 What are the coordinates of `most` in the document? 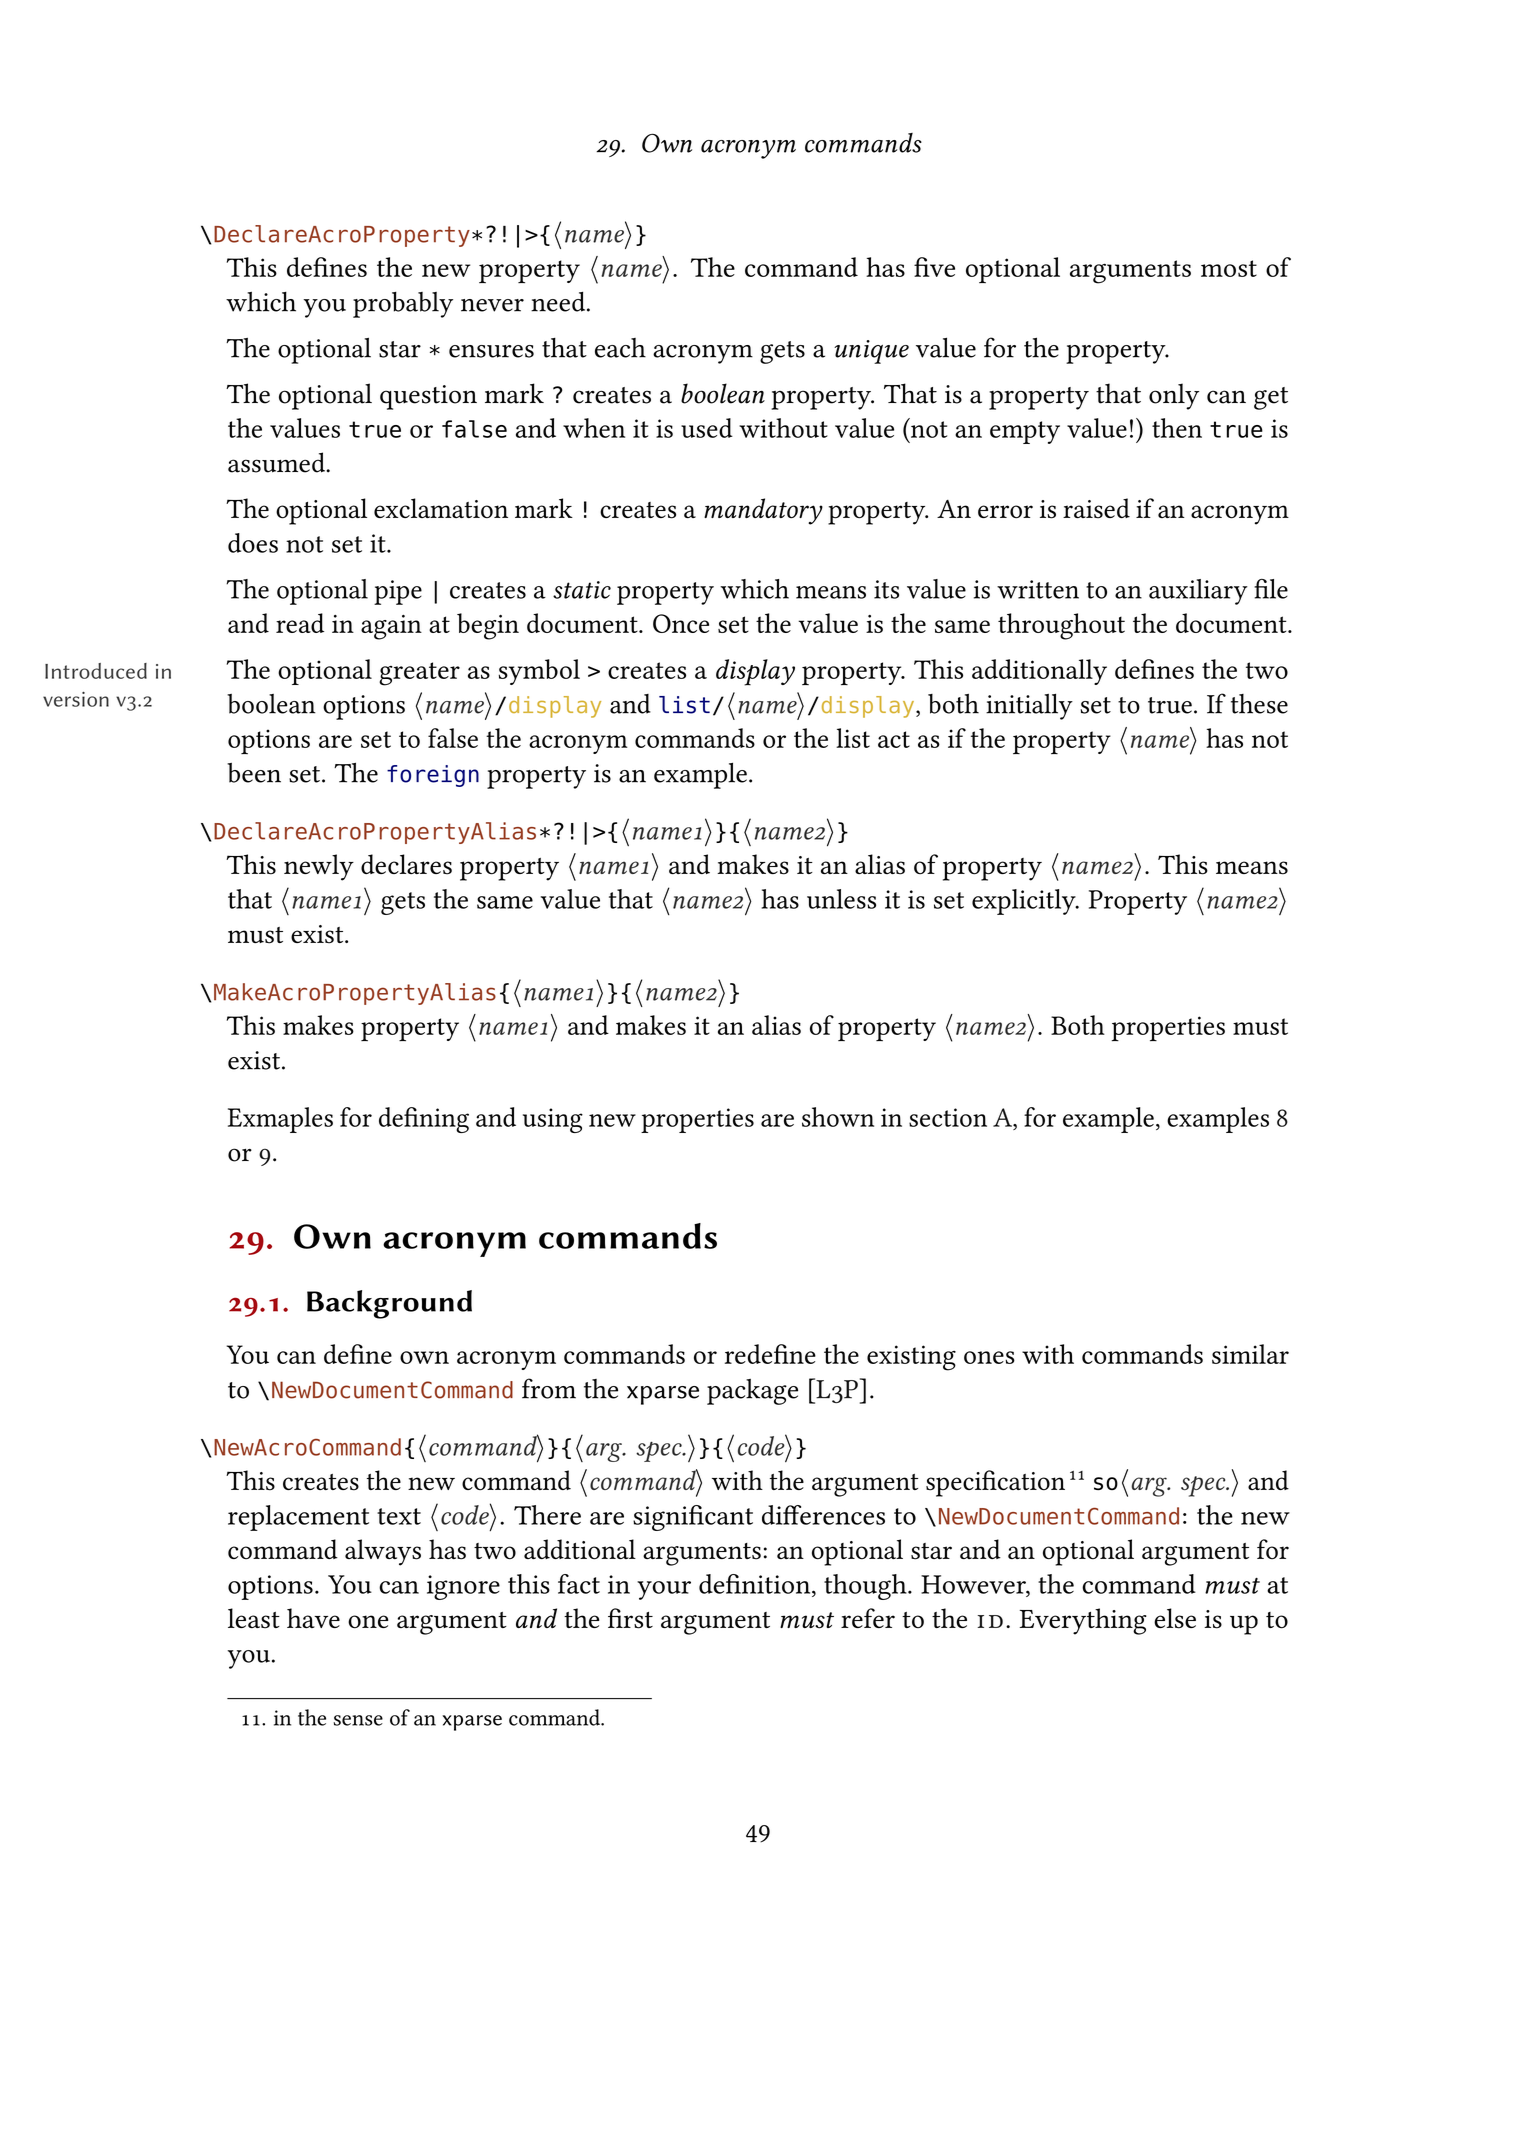 It's located at (1229, 268).
